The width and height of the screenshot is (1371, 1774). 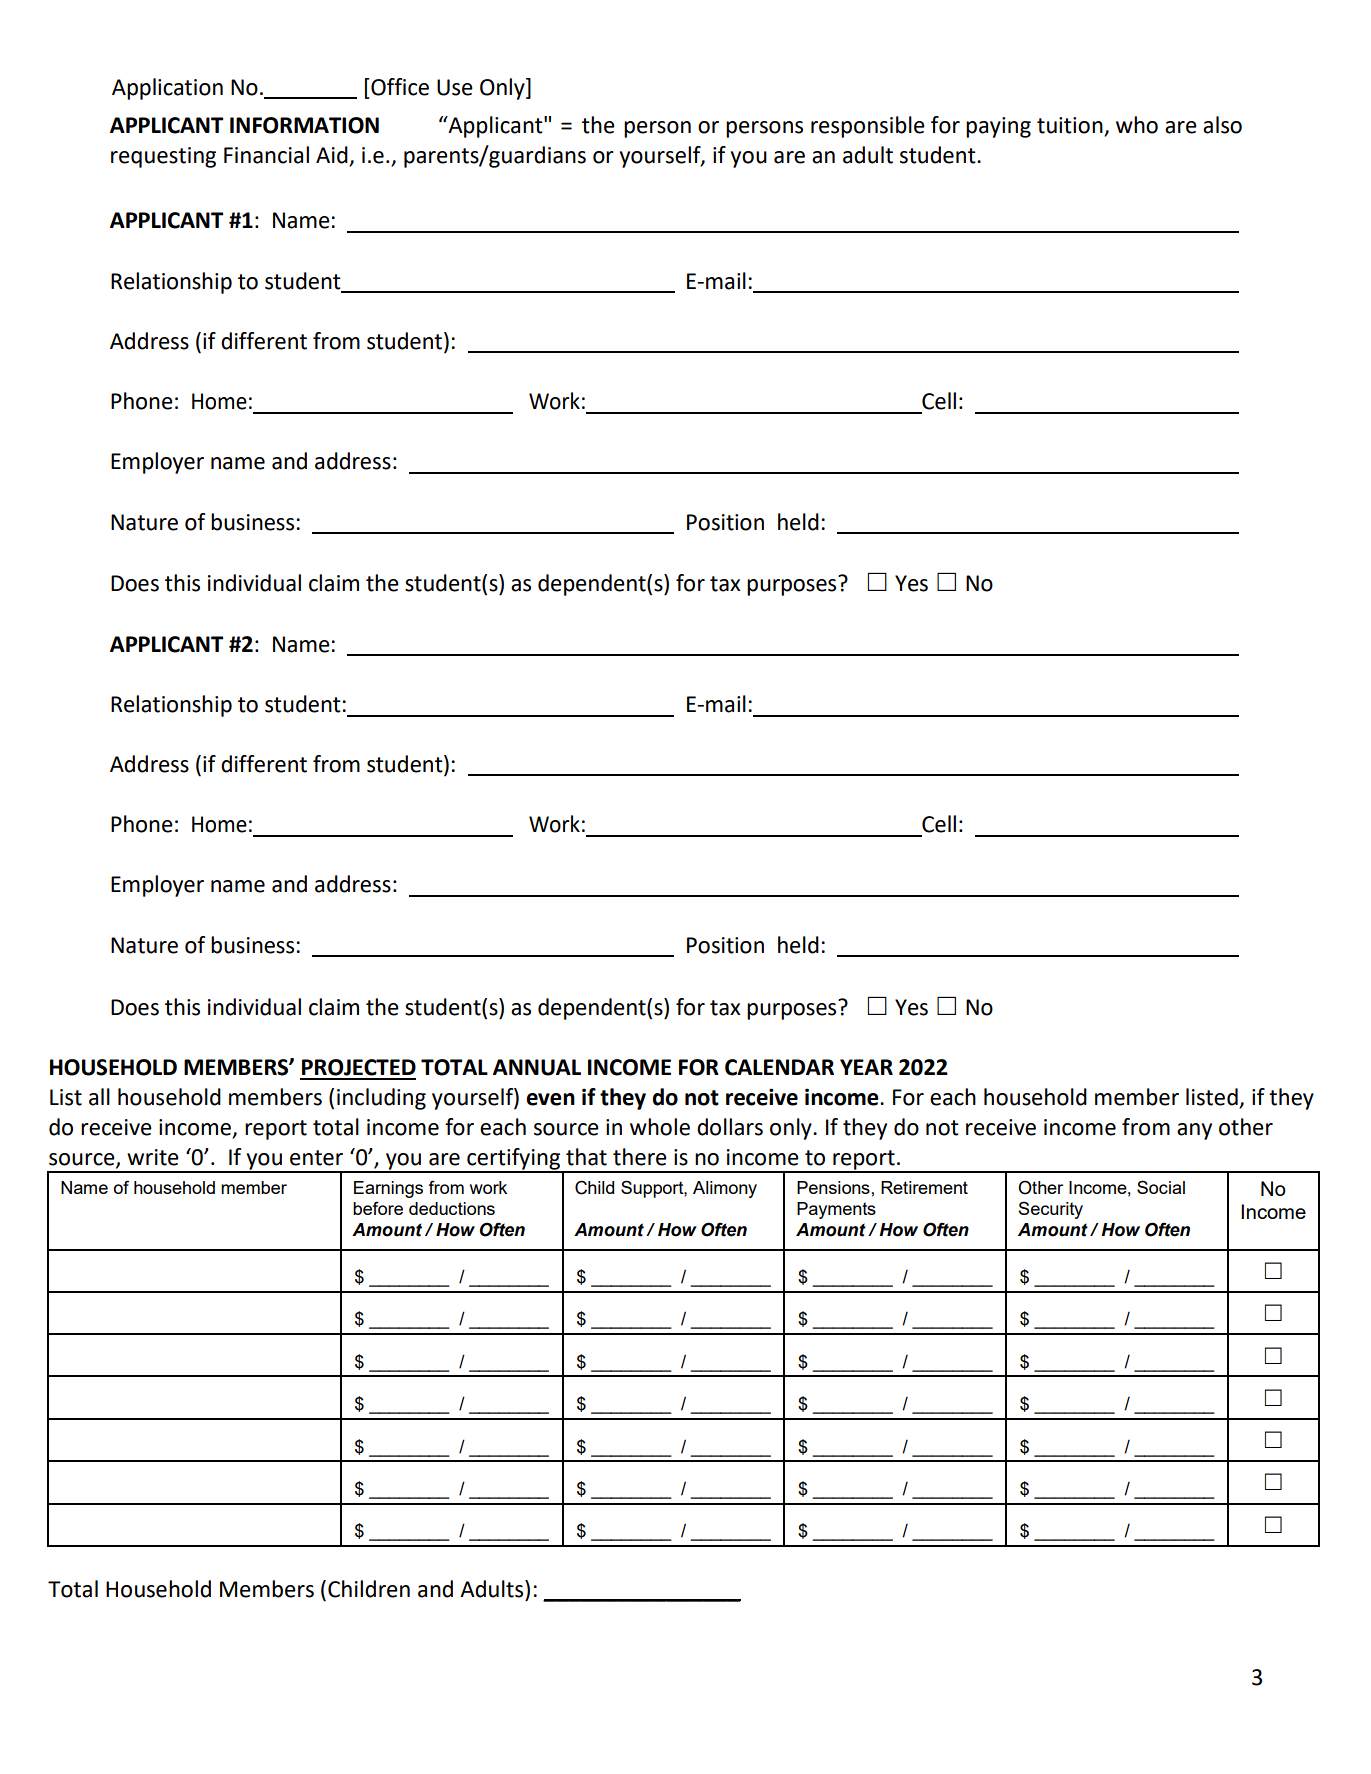 I want to click on any, so click(x=1194, y=1131).
